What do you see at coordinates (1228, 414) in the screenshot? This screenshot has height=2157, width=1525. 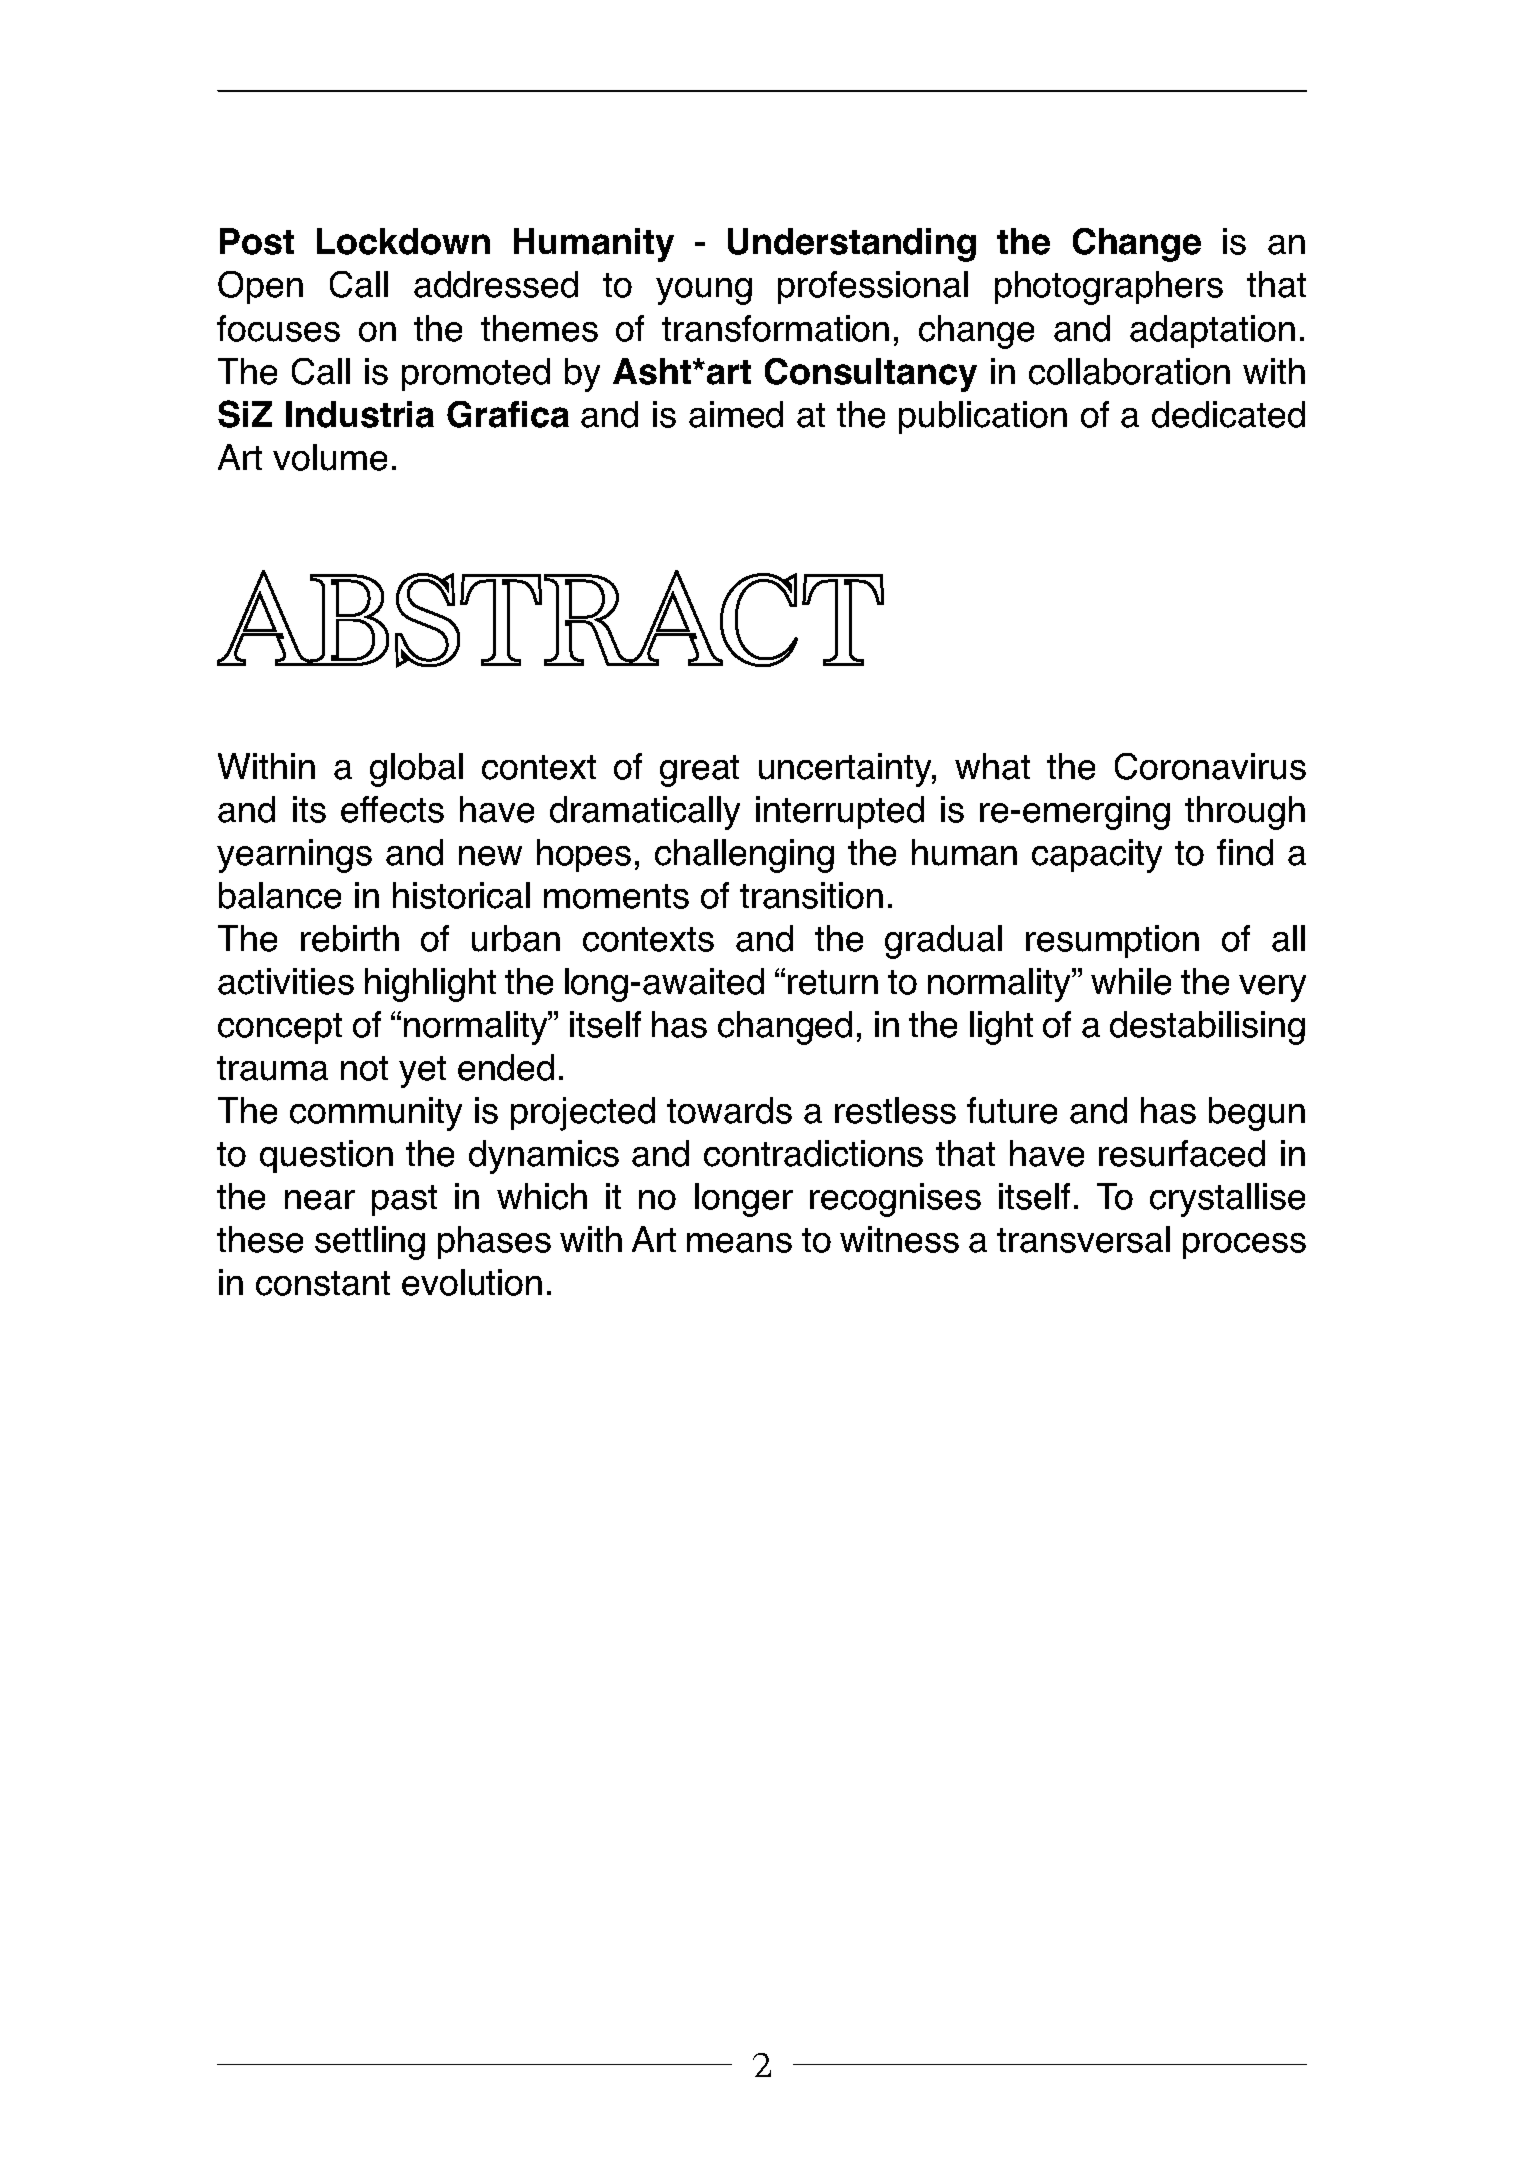 I see `dedicated` at bounding box center [1228, 414].
